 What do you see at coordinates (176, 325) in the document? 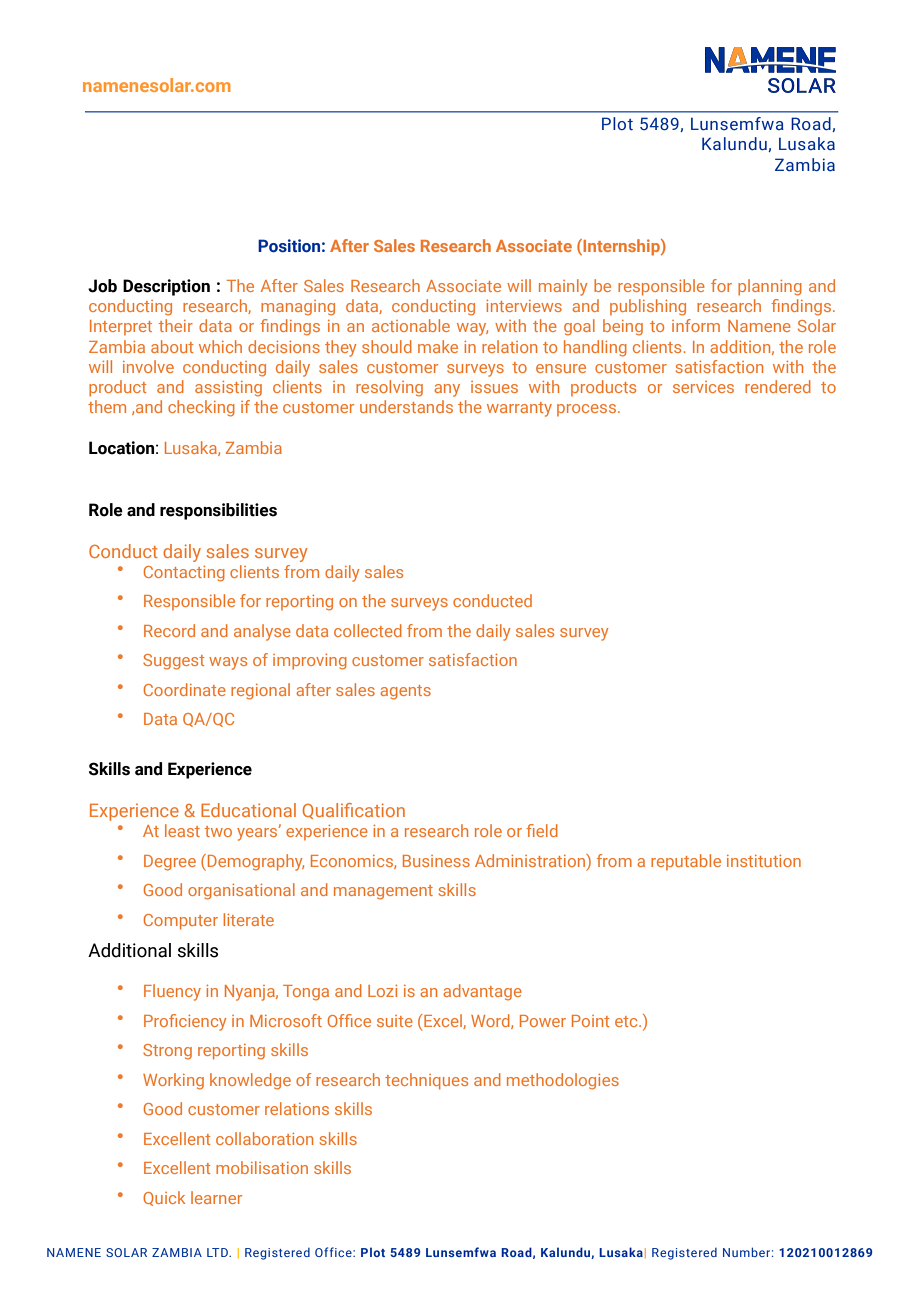
I see `their` at bounding box center [176, 325].
